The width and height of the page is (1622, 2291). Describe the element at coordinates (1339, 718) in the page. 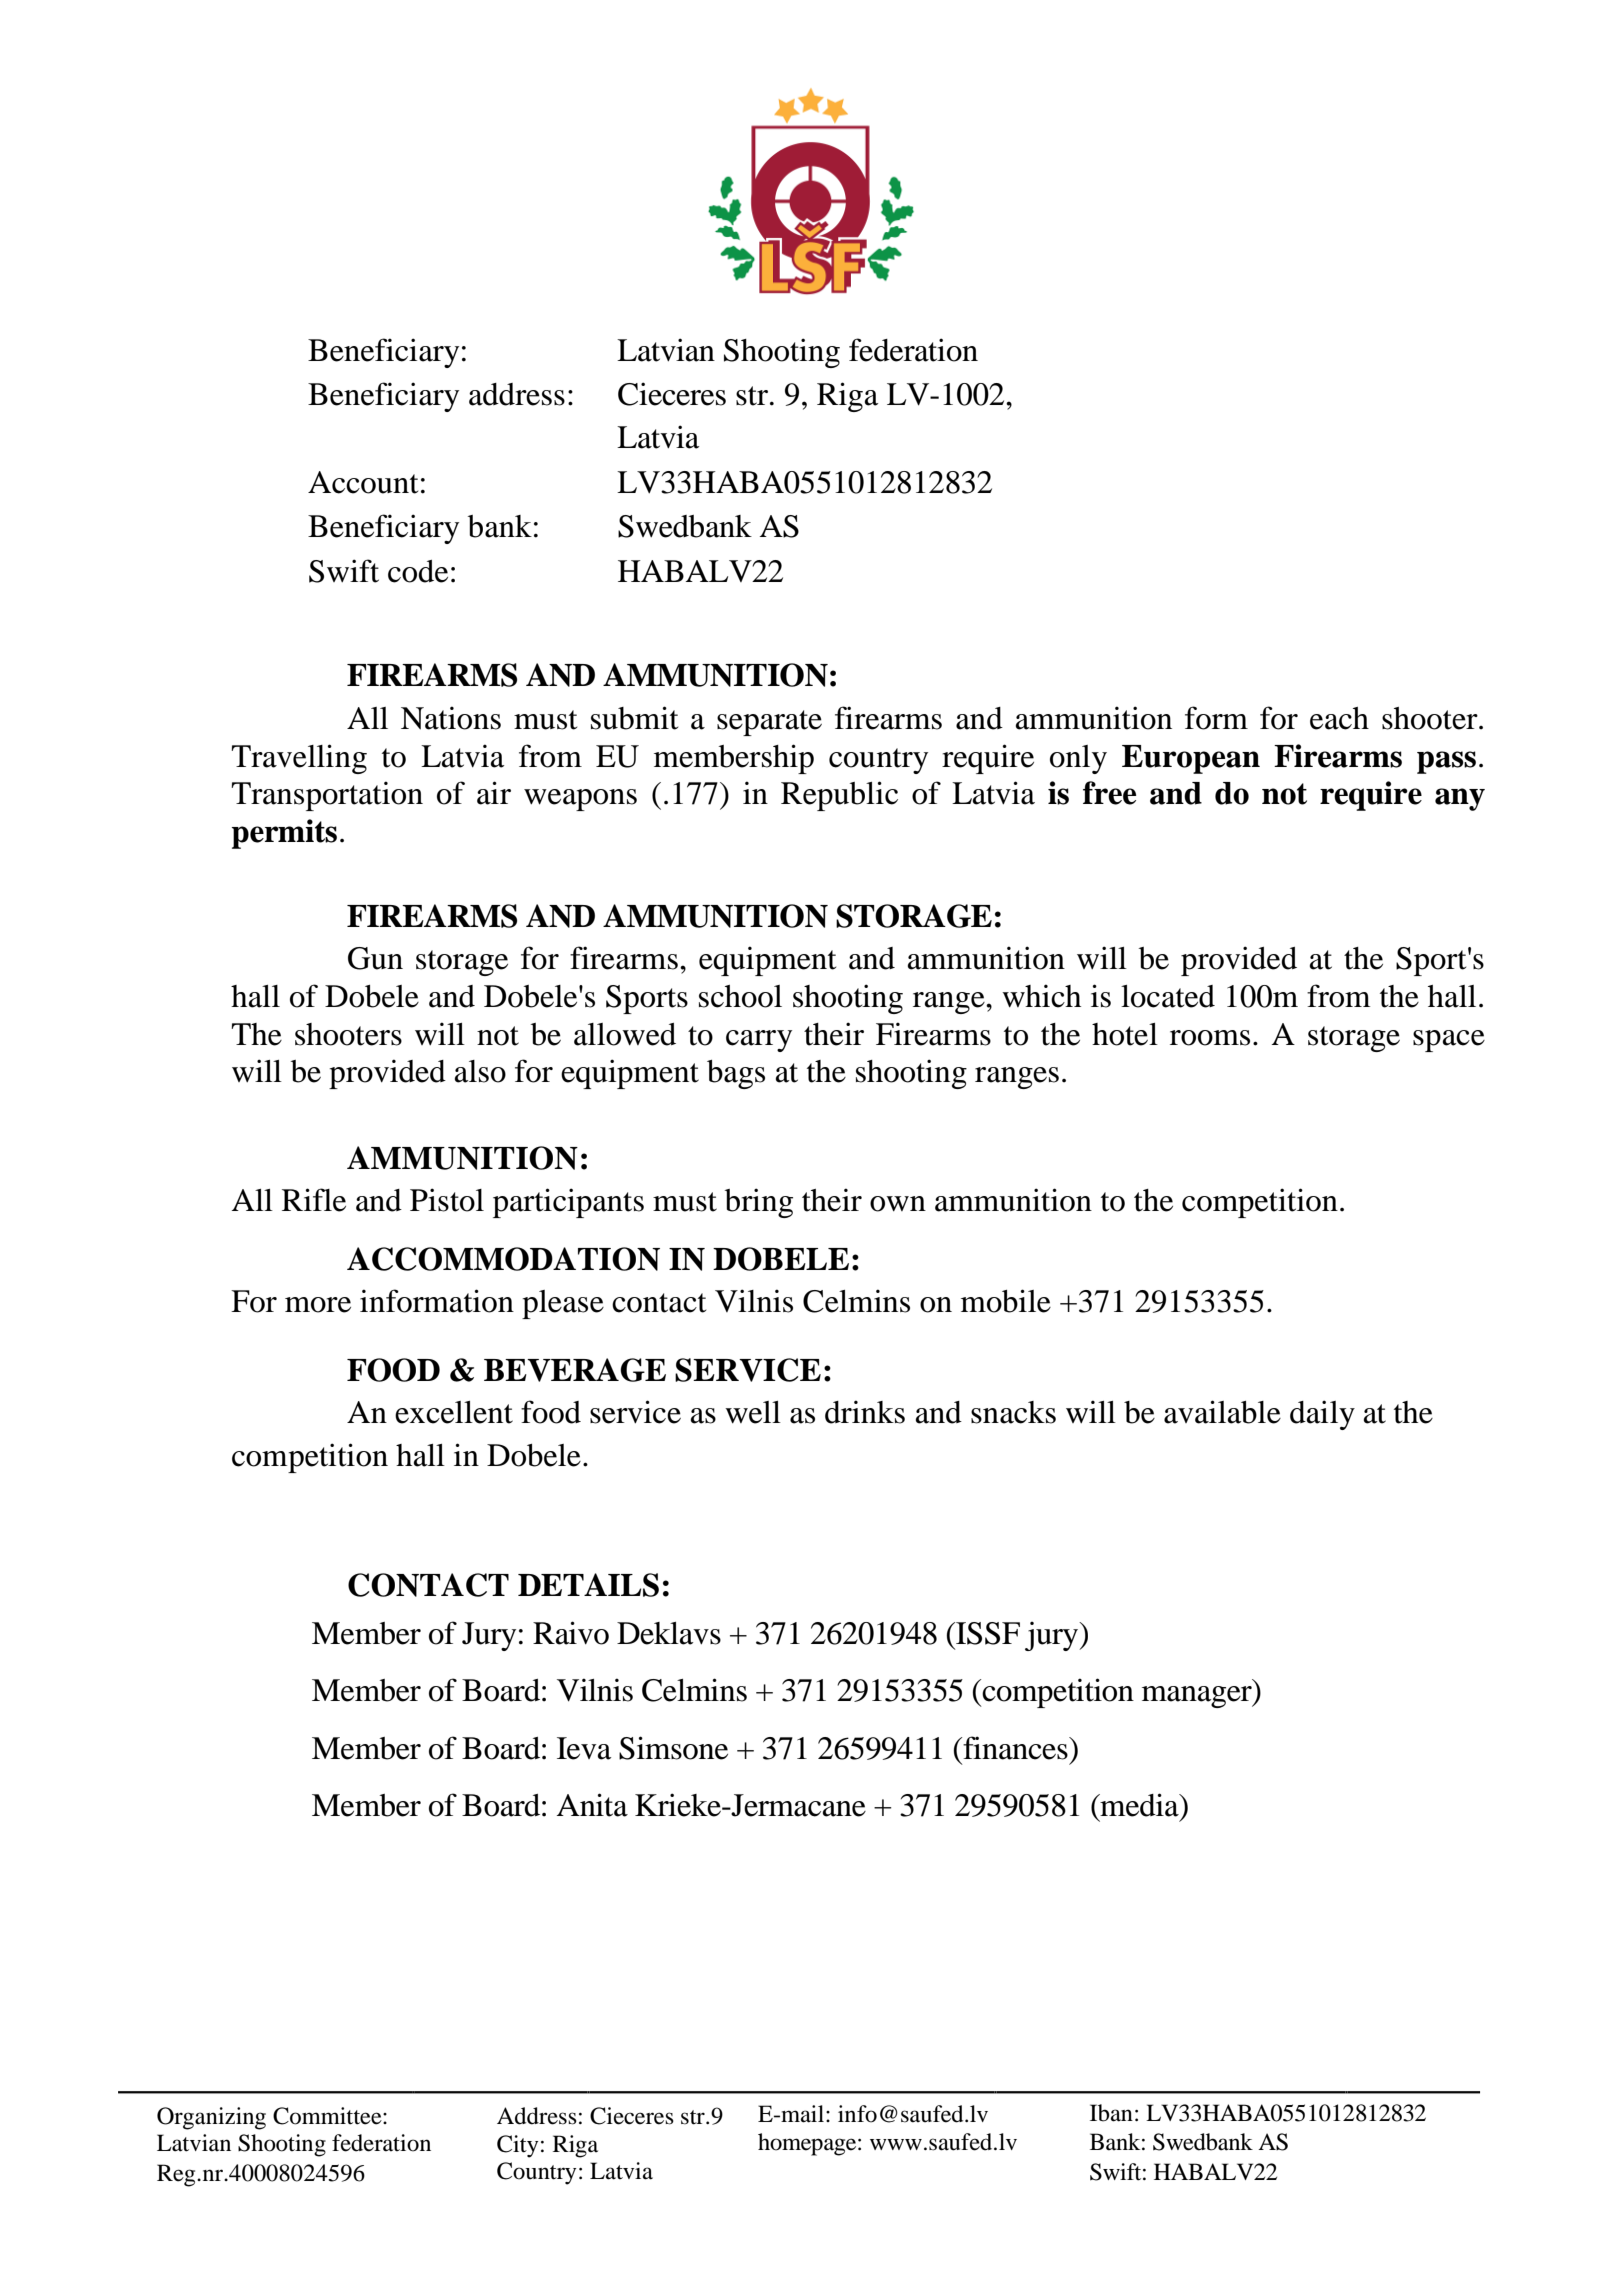

I see `each` at that location.
